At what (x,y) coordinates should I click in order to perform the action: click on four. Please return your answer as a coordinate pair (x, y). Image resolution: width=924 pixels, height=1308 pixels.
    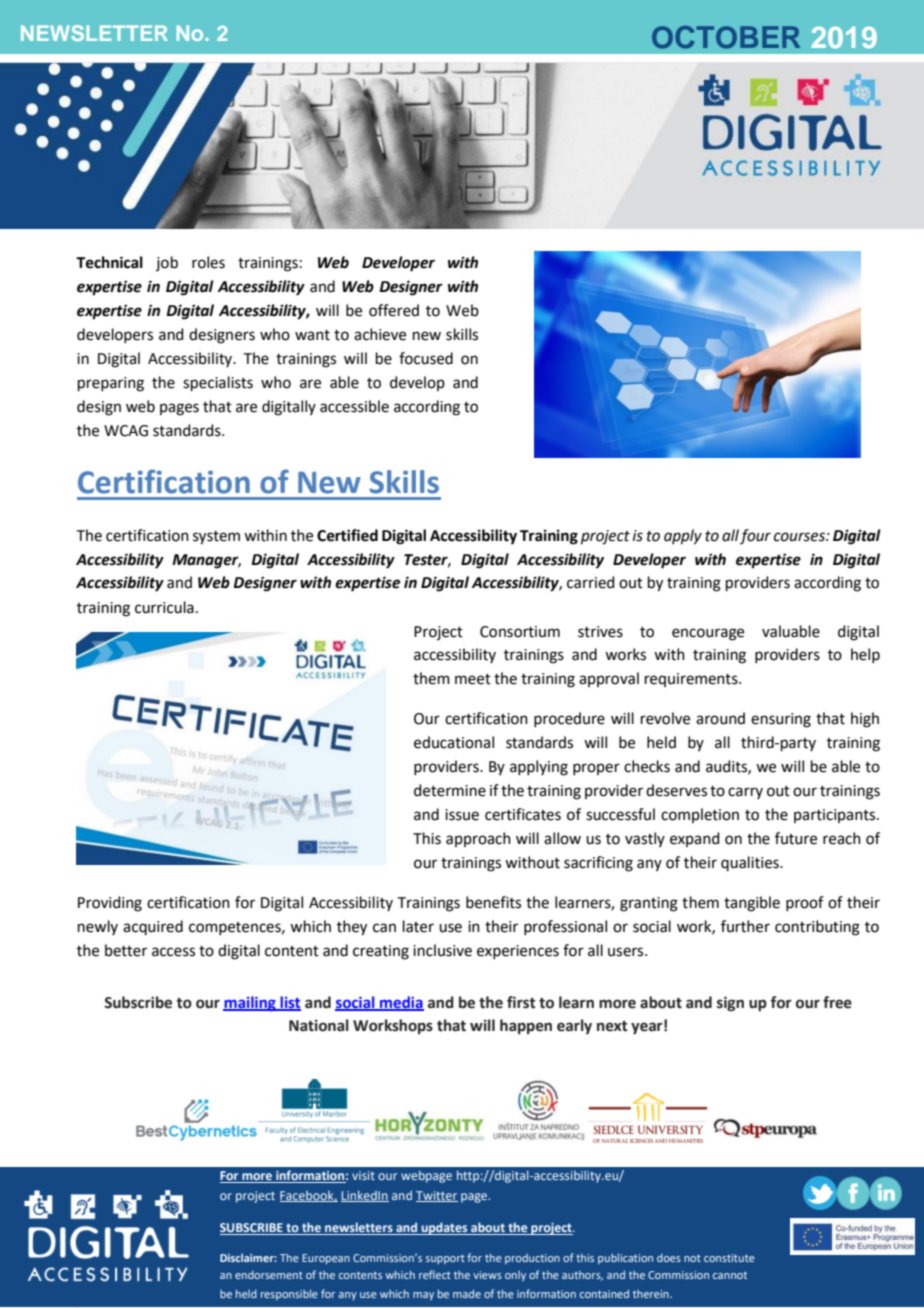
    Looking at the image, I should click on (755, 536).
